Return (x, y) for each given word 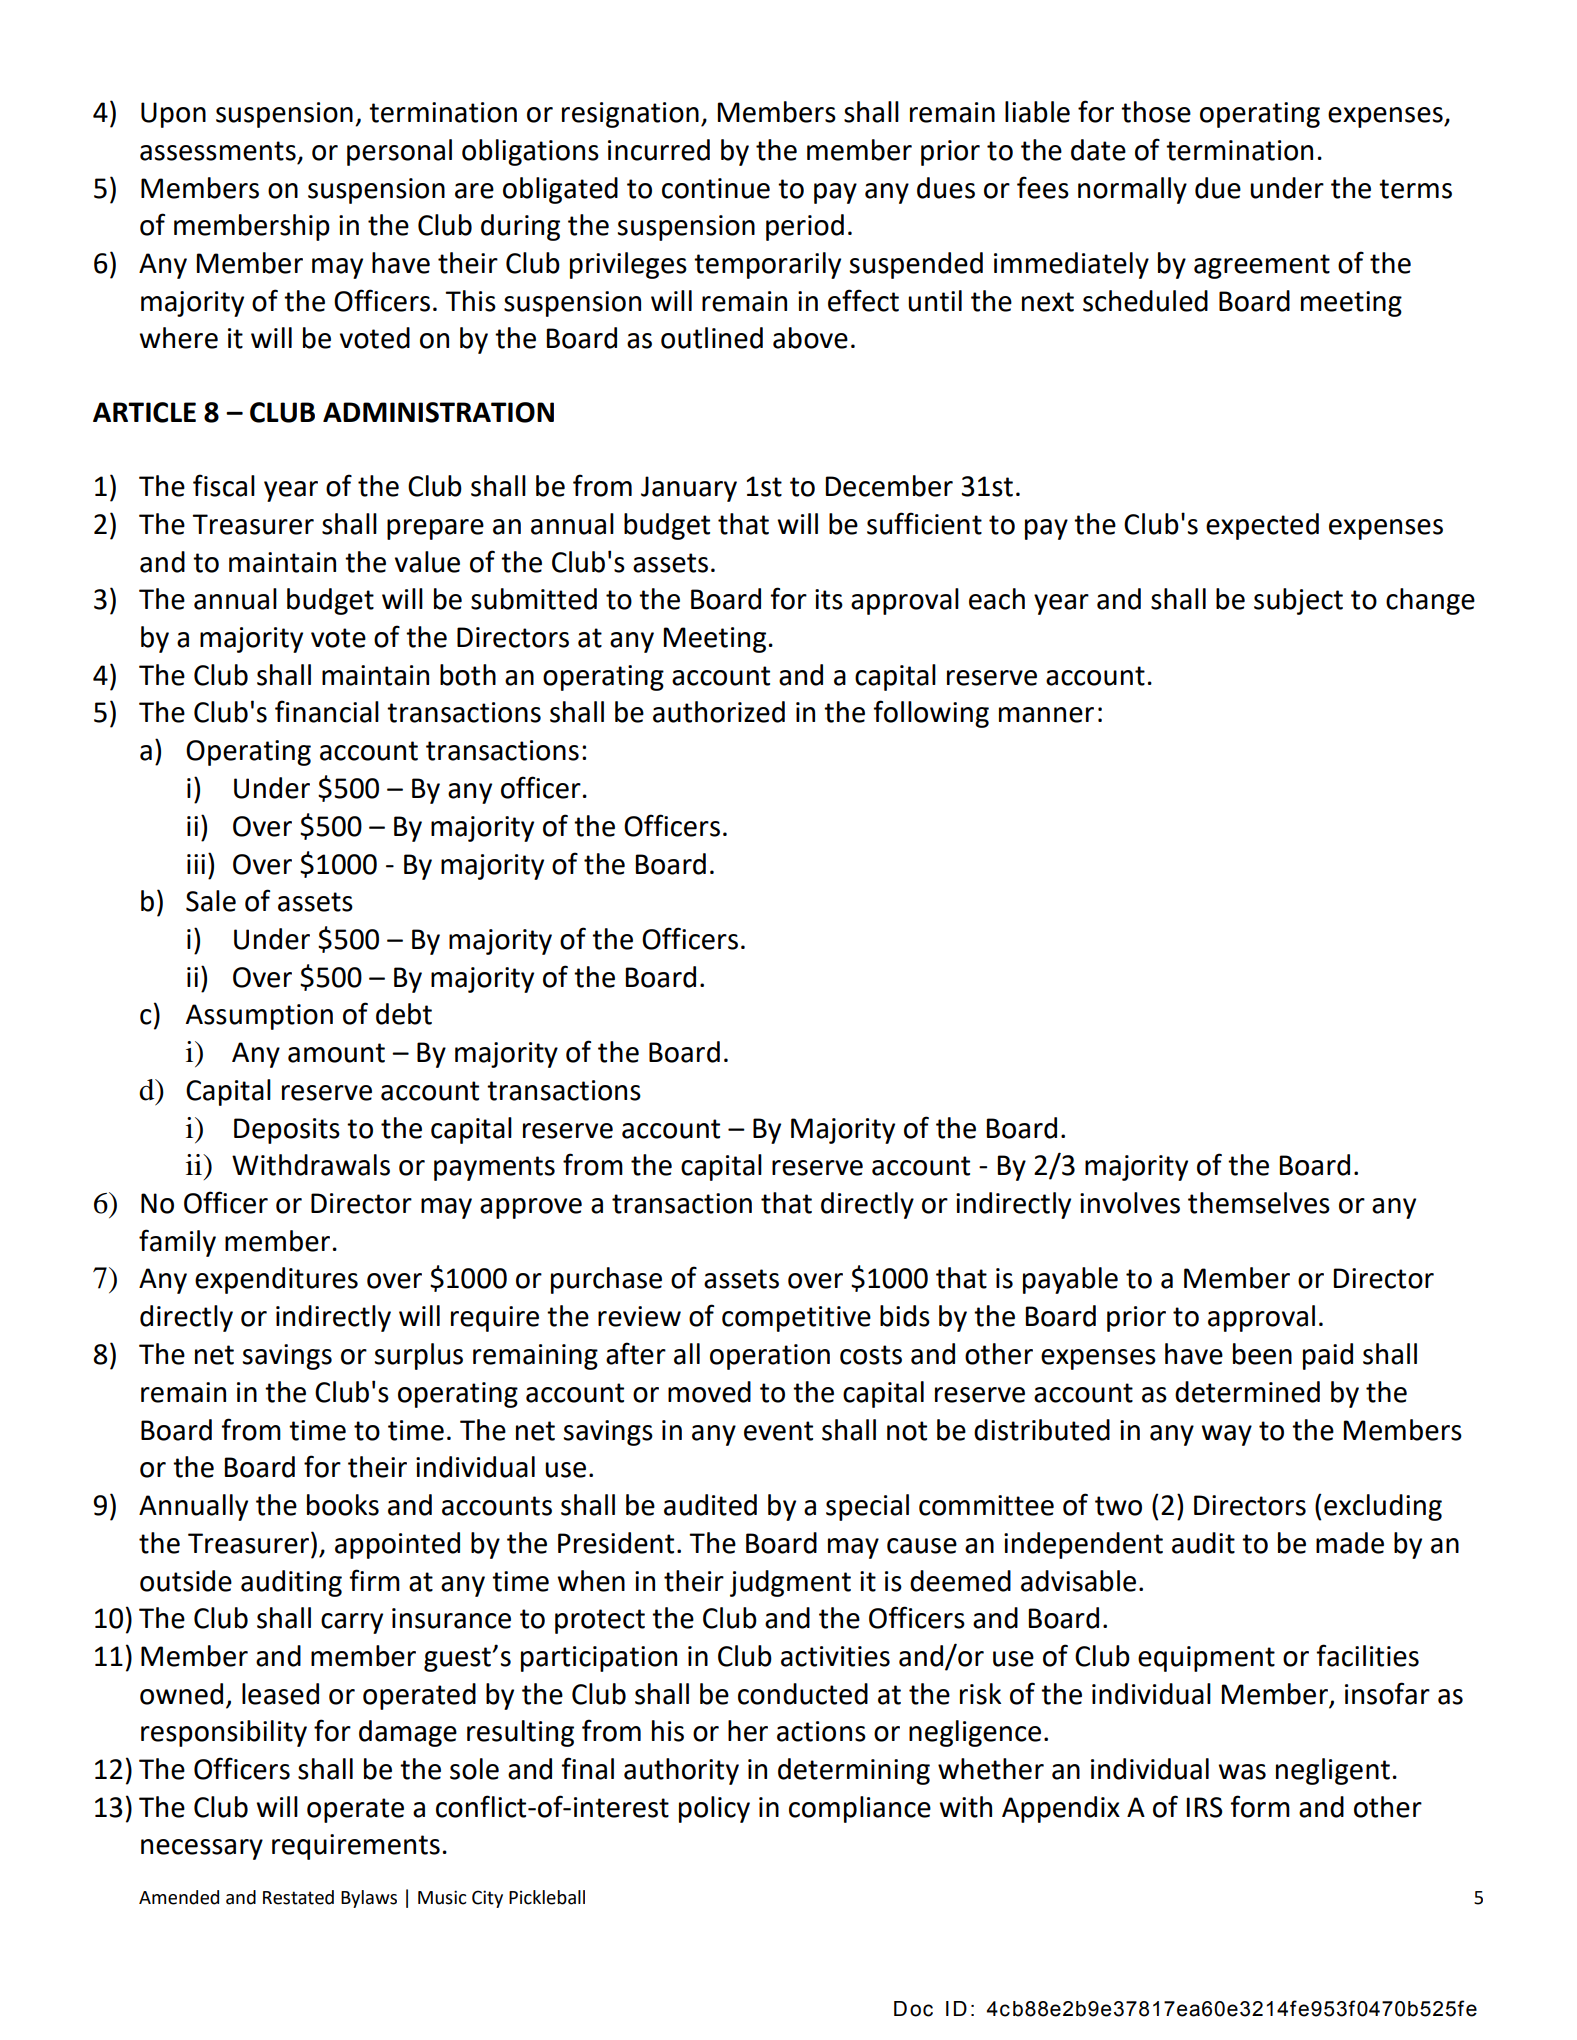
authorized (719, 712)
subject (1298, 601)
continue (716, 188)
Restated (298, 1897)
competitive (796, 1319)
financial (327, 711)
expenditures (276, 1280)
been (1262, 1354)
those (1156, 112)
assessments (218, 151)
